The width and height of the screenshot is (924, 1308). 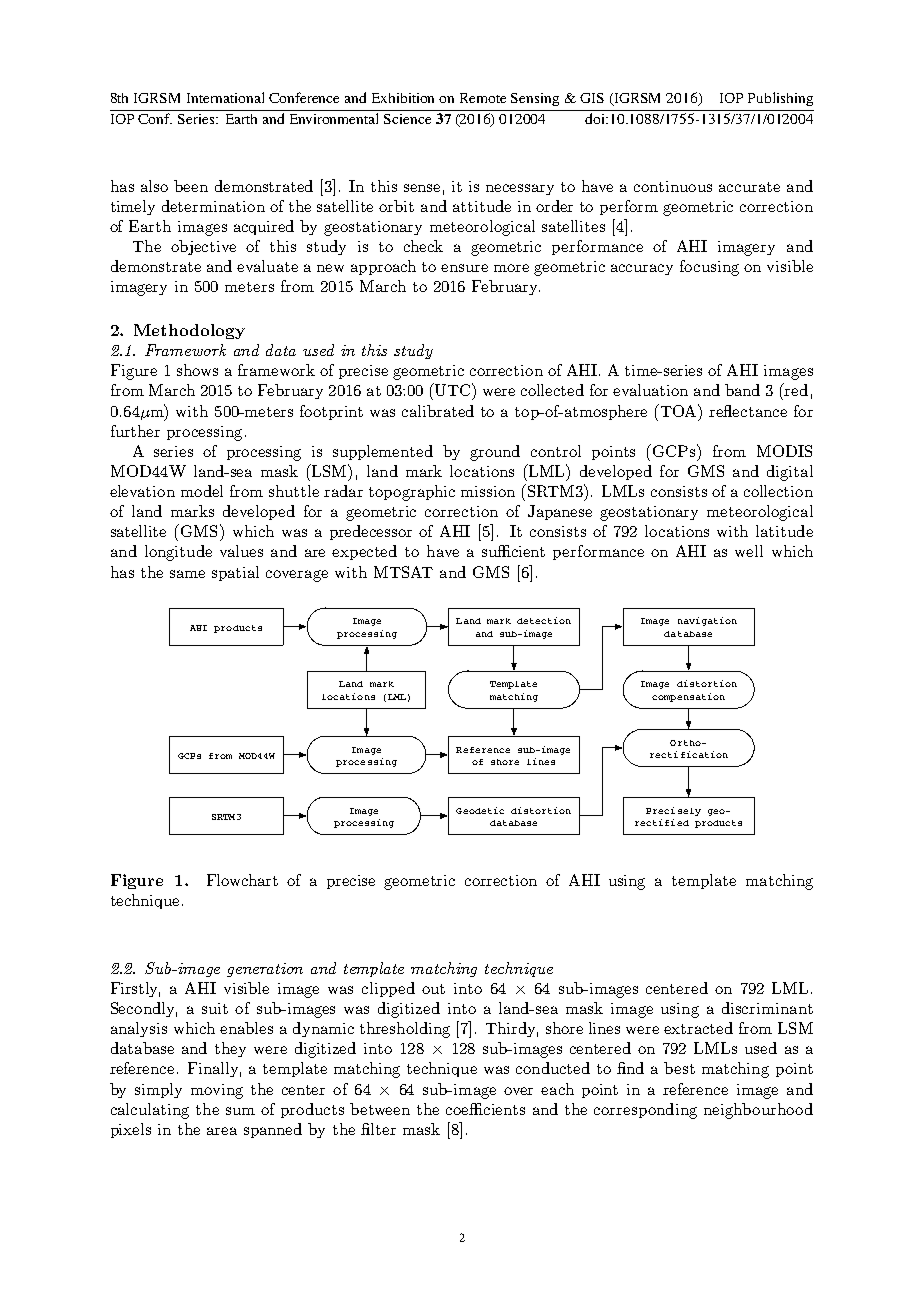 What do you see at coordinates (202, 491) in the screenshot?
I see `model` at bounding box center [202, 491].
